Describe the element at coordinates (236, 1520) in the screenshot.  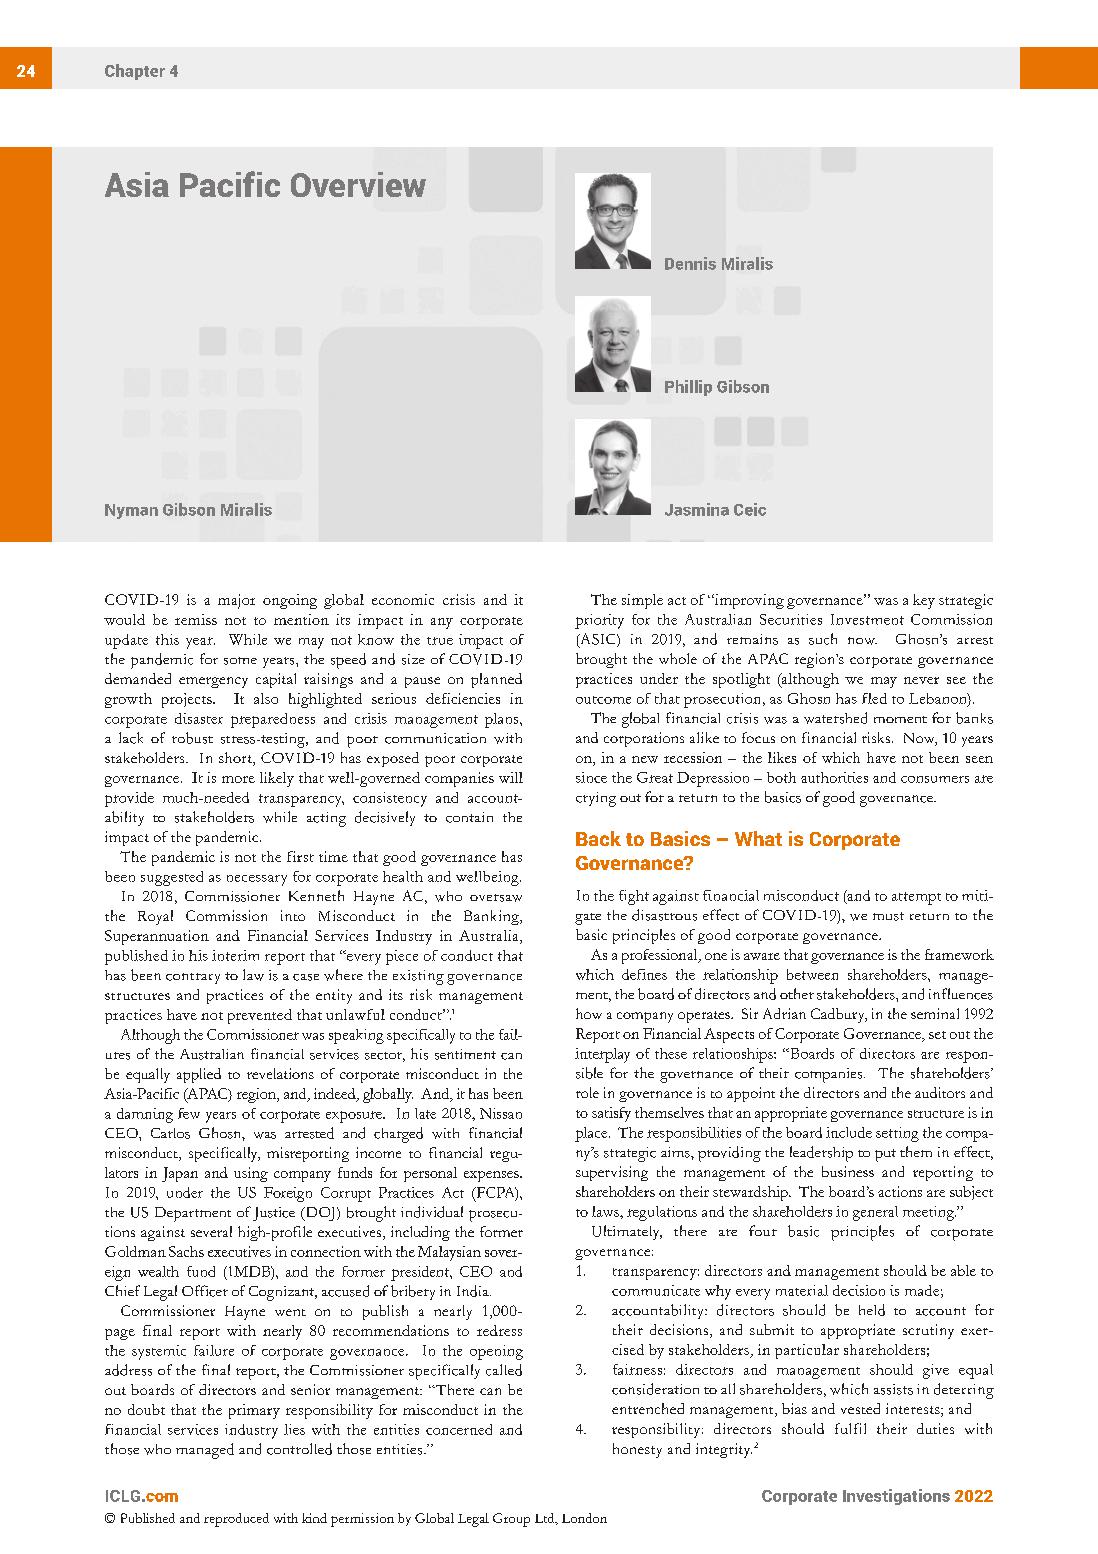
I see `reproduced` at that location.
